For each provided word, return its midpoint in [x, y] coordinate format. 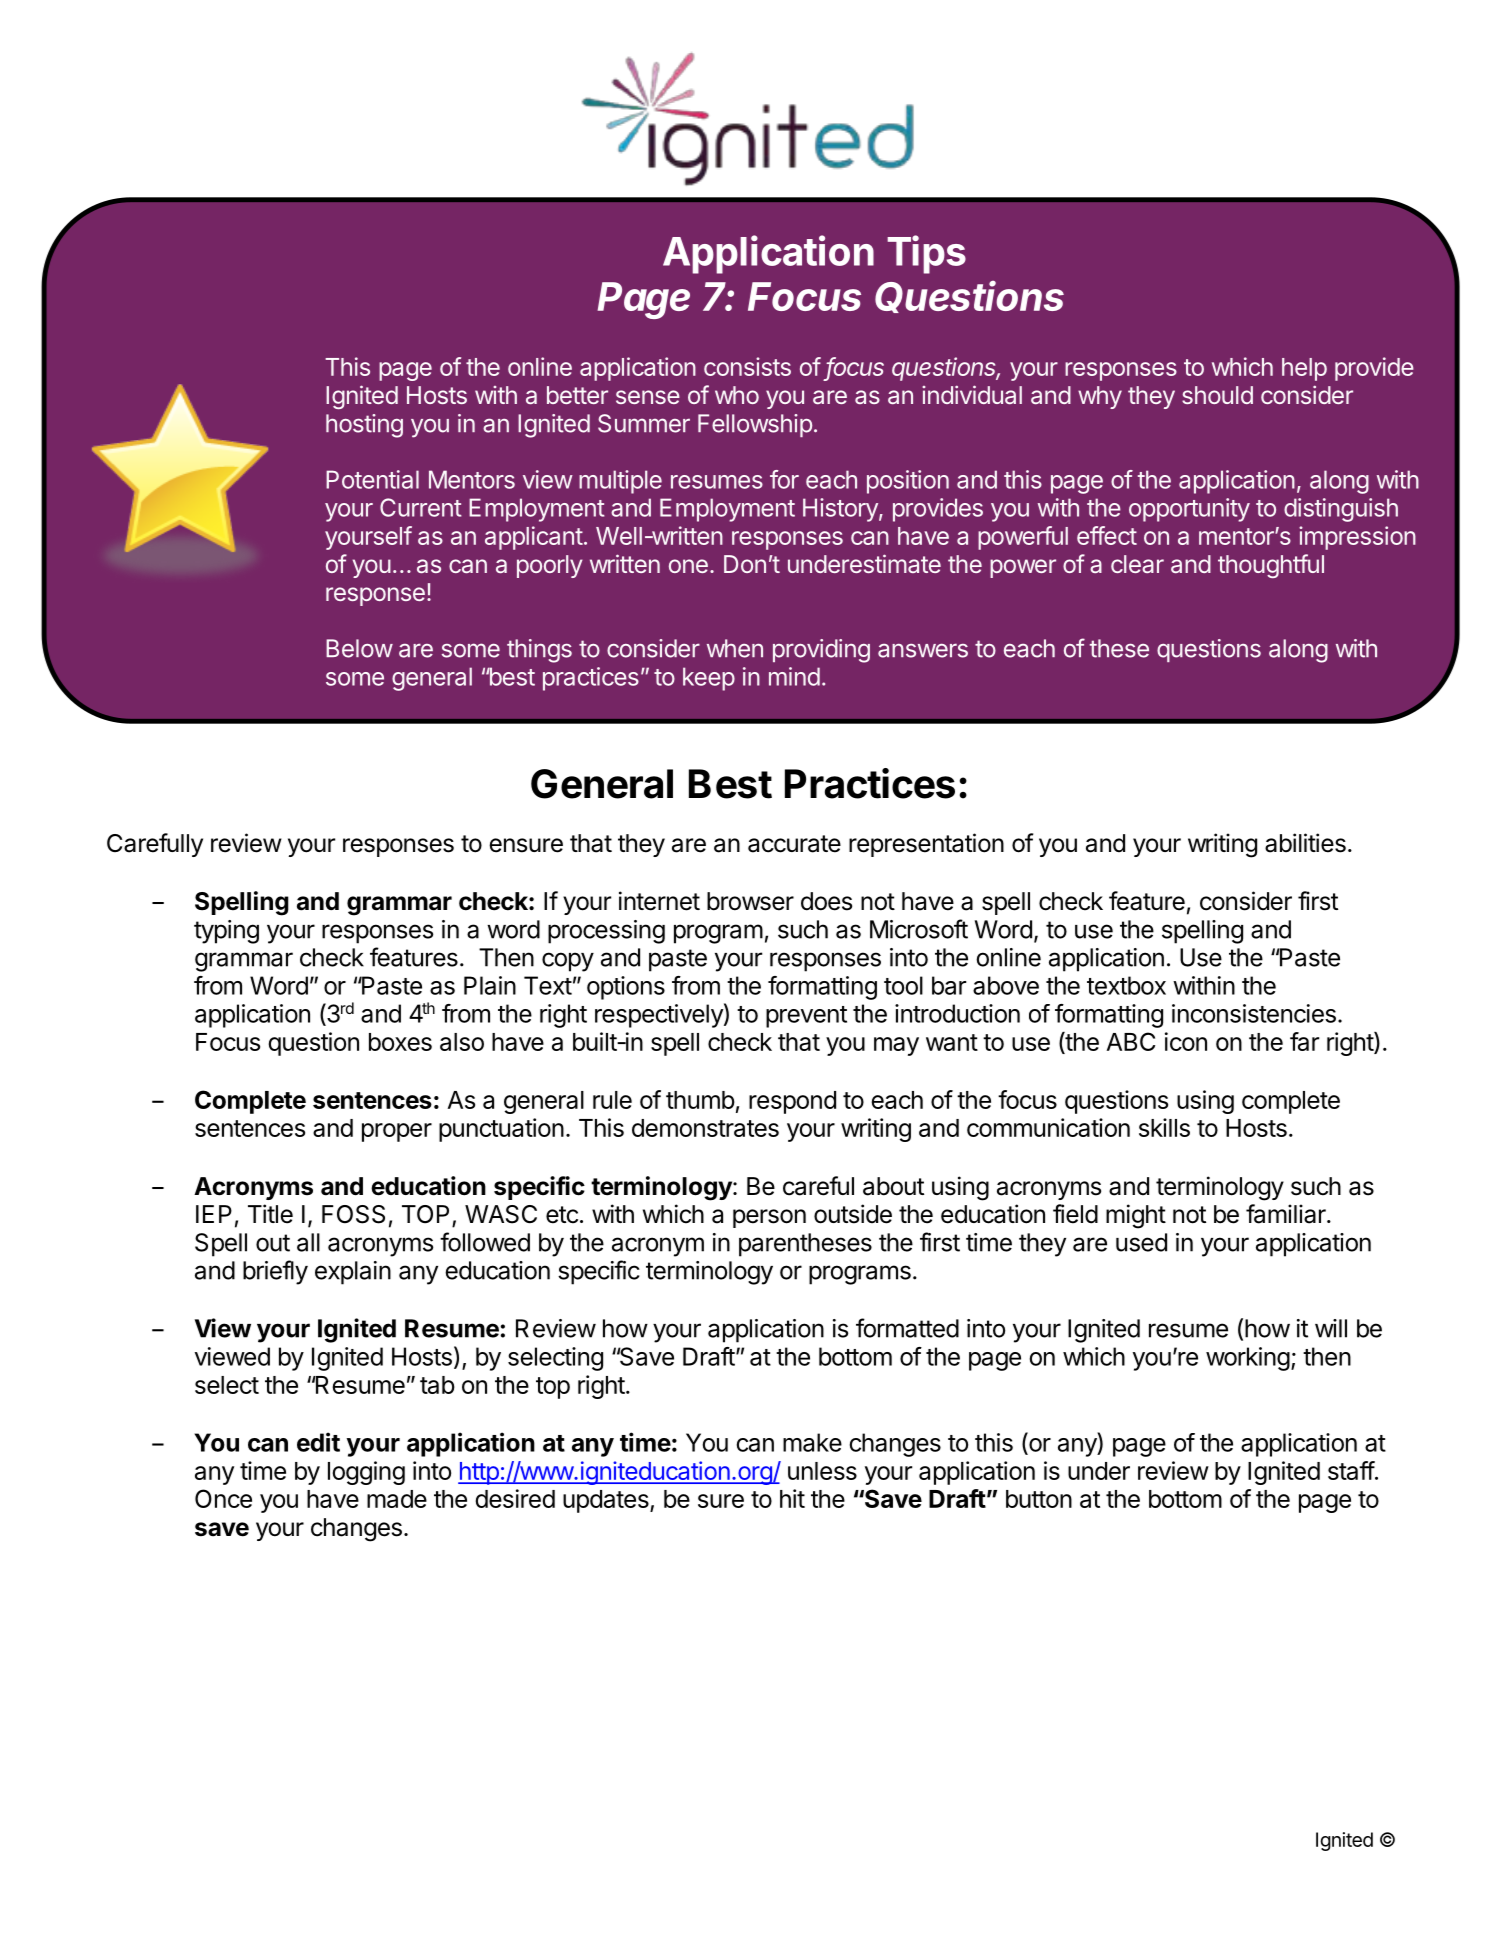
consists [747, 366]
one [688, 566]
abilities [1305, 843]
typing [226, 932]
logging [366, 1473]
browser [750, 901]
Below [359, 648]
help [1304, 369]
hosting [364, 426]
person [769, 1218]
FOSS [353, 1214]
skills [1164, 1127]
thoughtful [1271, 566]
